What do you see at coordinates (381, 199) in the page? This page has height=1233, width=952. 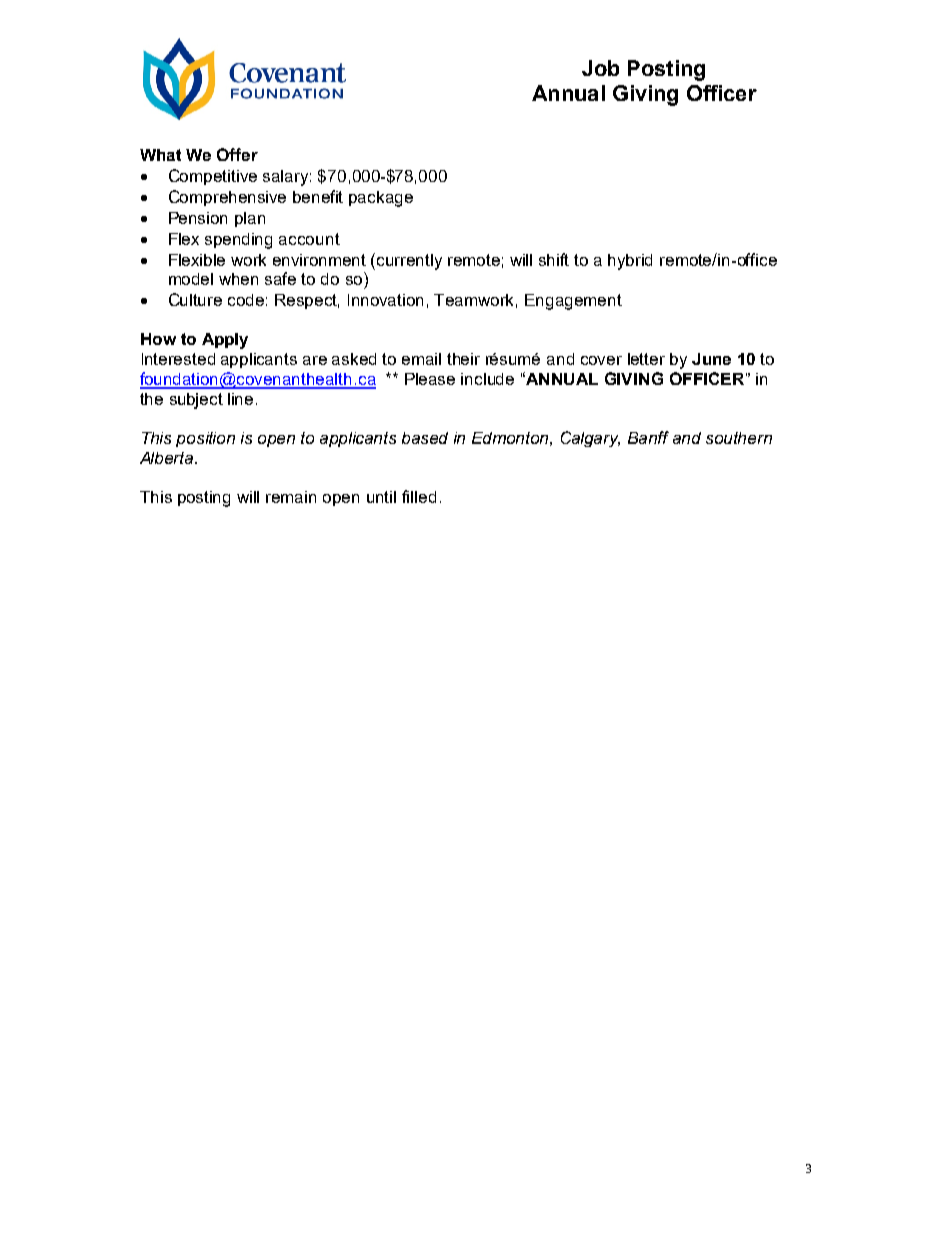 I see `package` at bounding box center [381, 199].
